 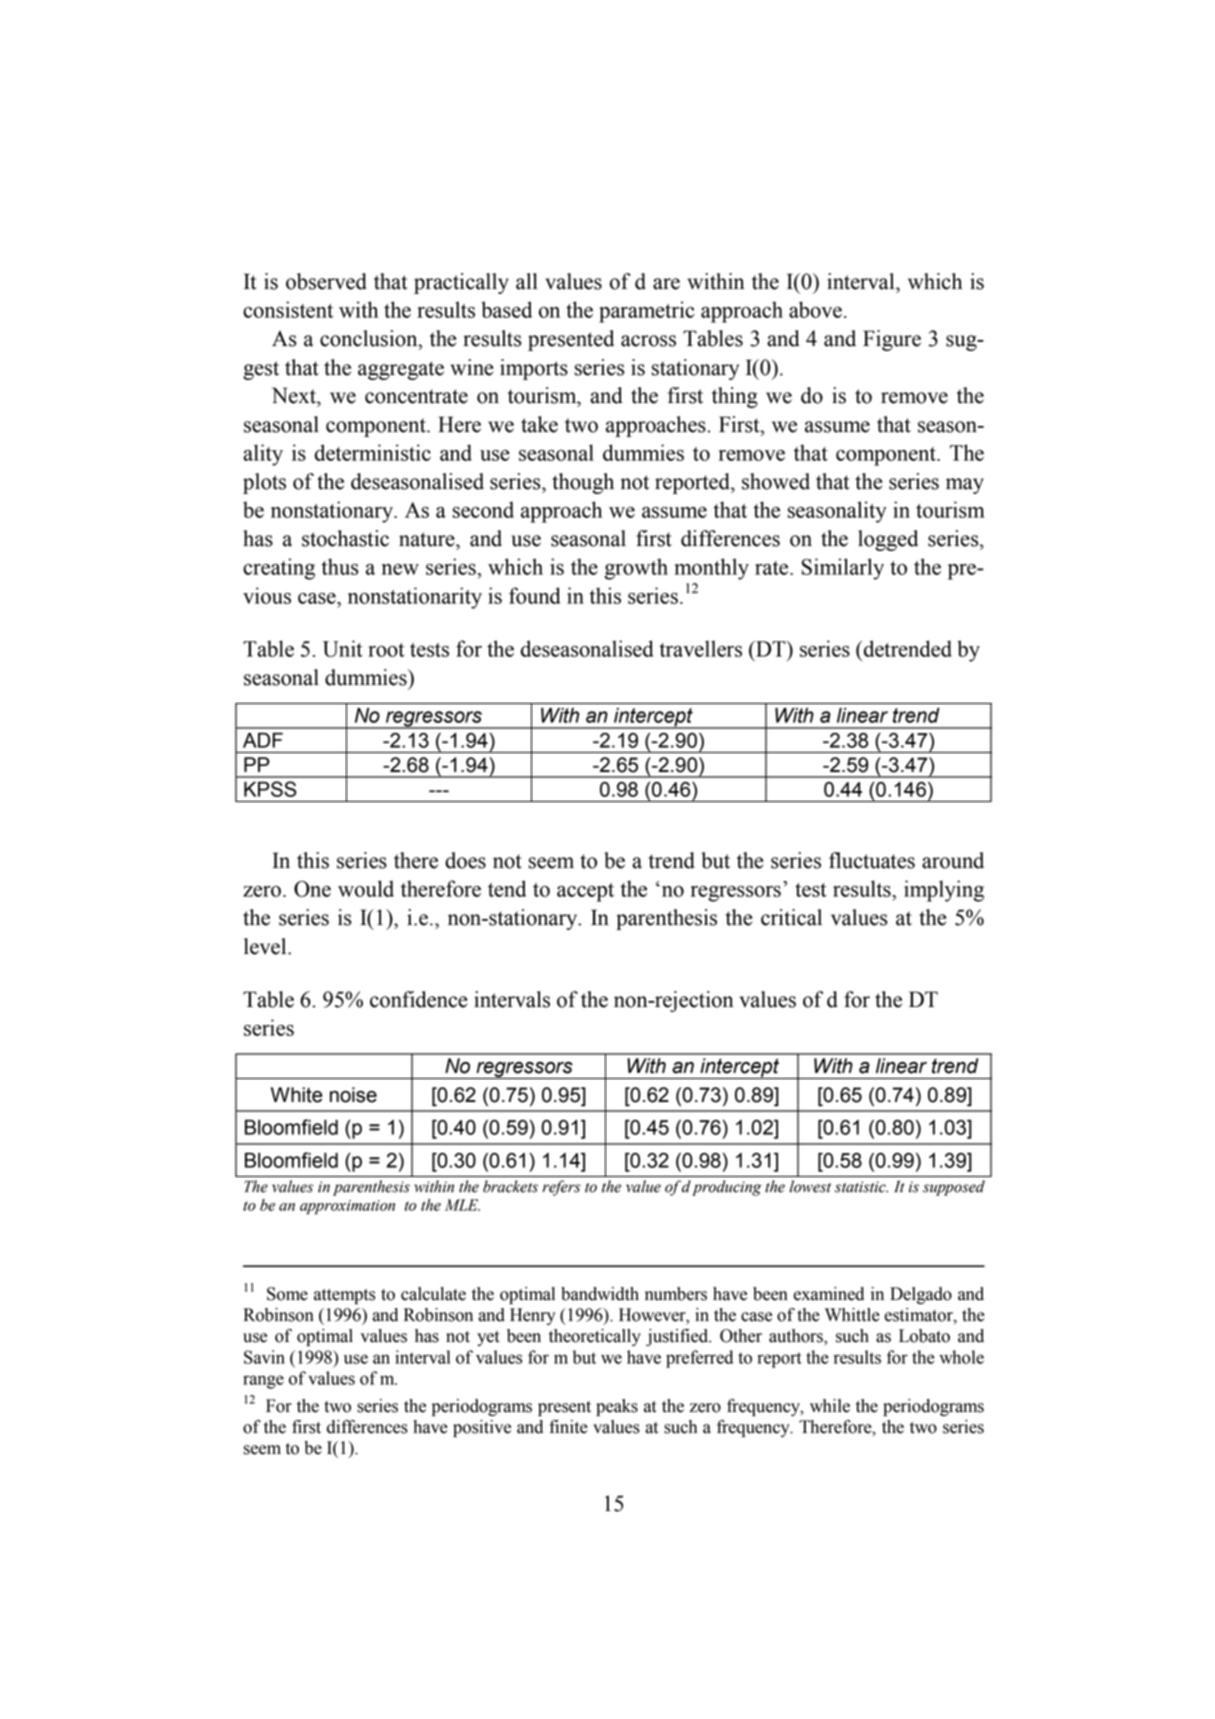 What do you see at coordinates (585, 892) in the screenshot?
I see `accept` at bounding box center [585, 892].
